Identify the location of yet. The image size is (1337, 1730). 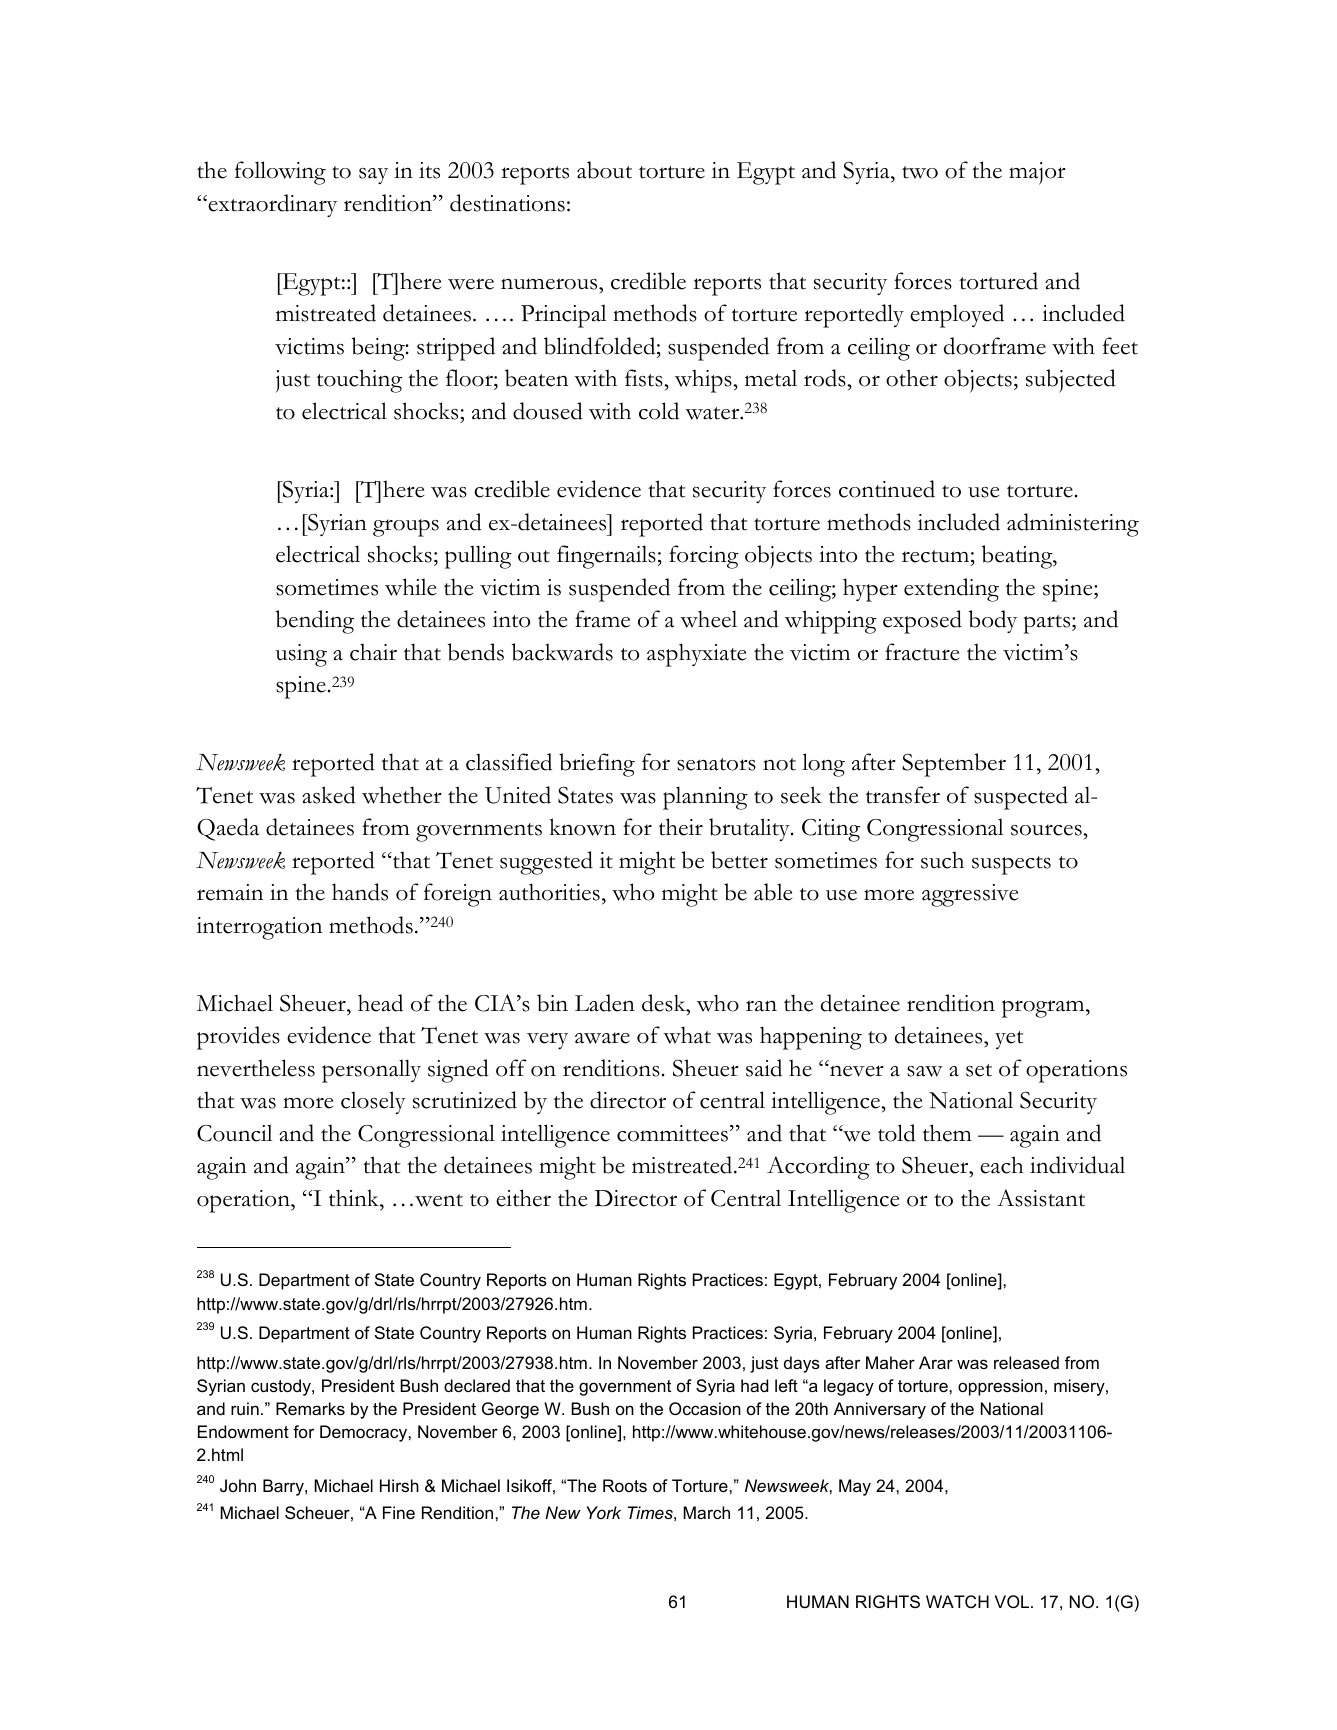
(1009, 1040).
